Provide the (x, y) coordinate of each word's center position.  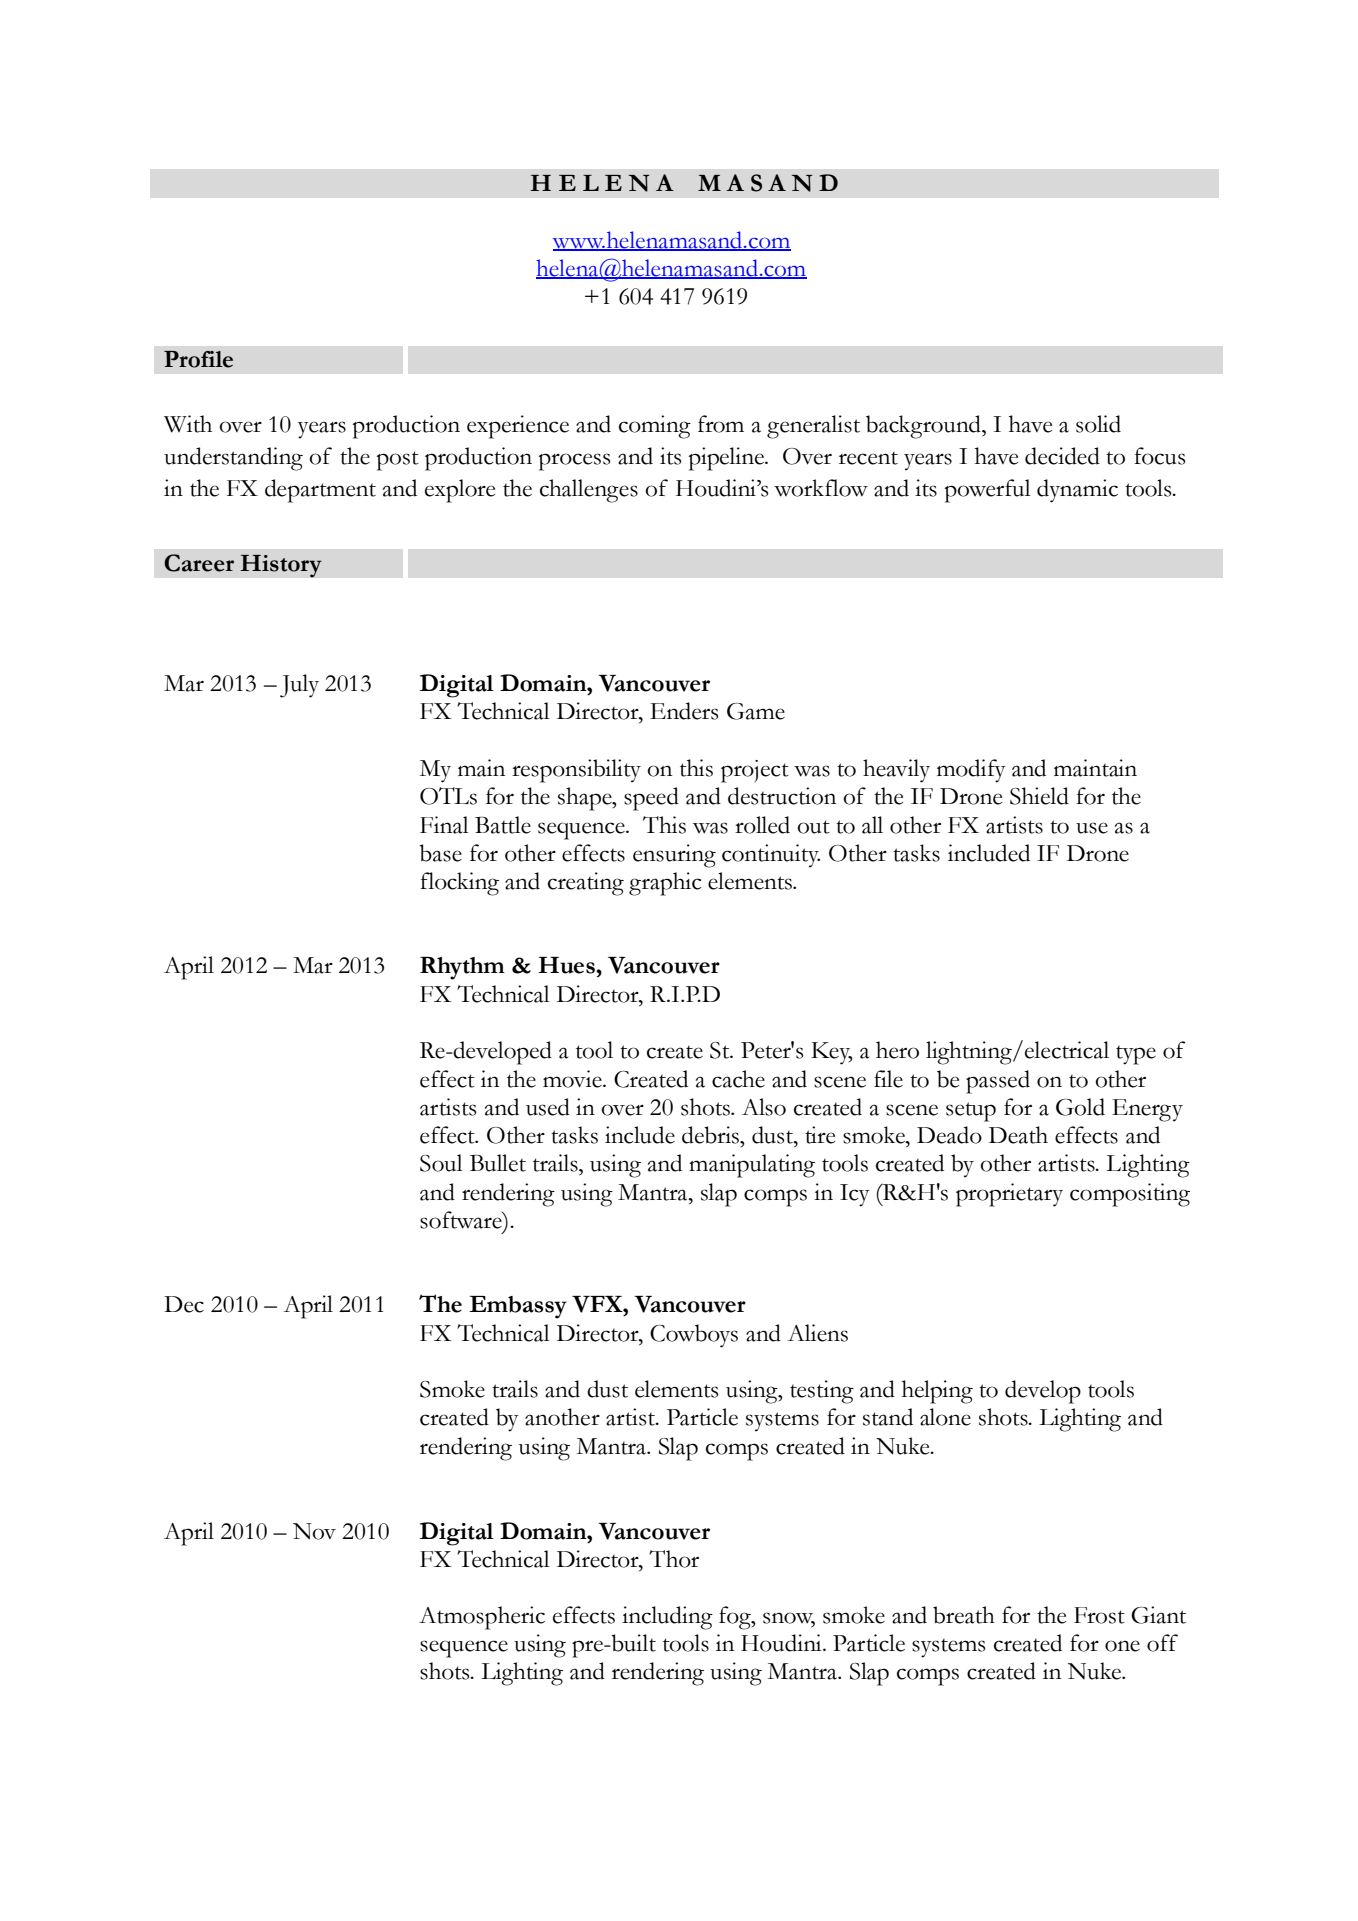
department (320, 491)
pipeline (727, 459)
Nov (314, 1531)
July (299, 686)
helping (937, 1392)
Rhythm (462, 968)
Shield (1039, 796)
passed (998, 1082)
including (667, 1618)
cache (738, 1079)
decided (1062, 456)
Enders (684, 711)
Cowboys (694, 1336)
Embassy (518, 1307)
